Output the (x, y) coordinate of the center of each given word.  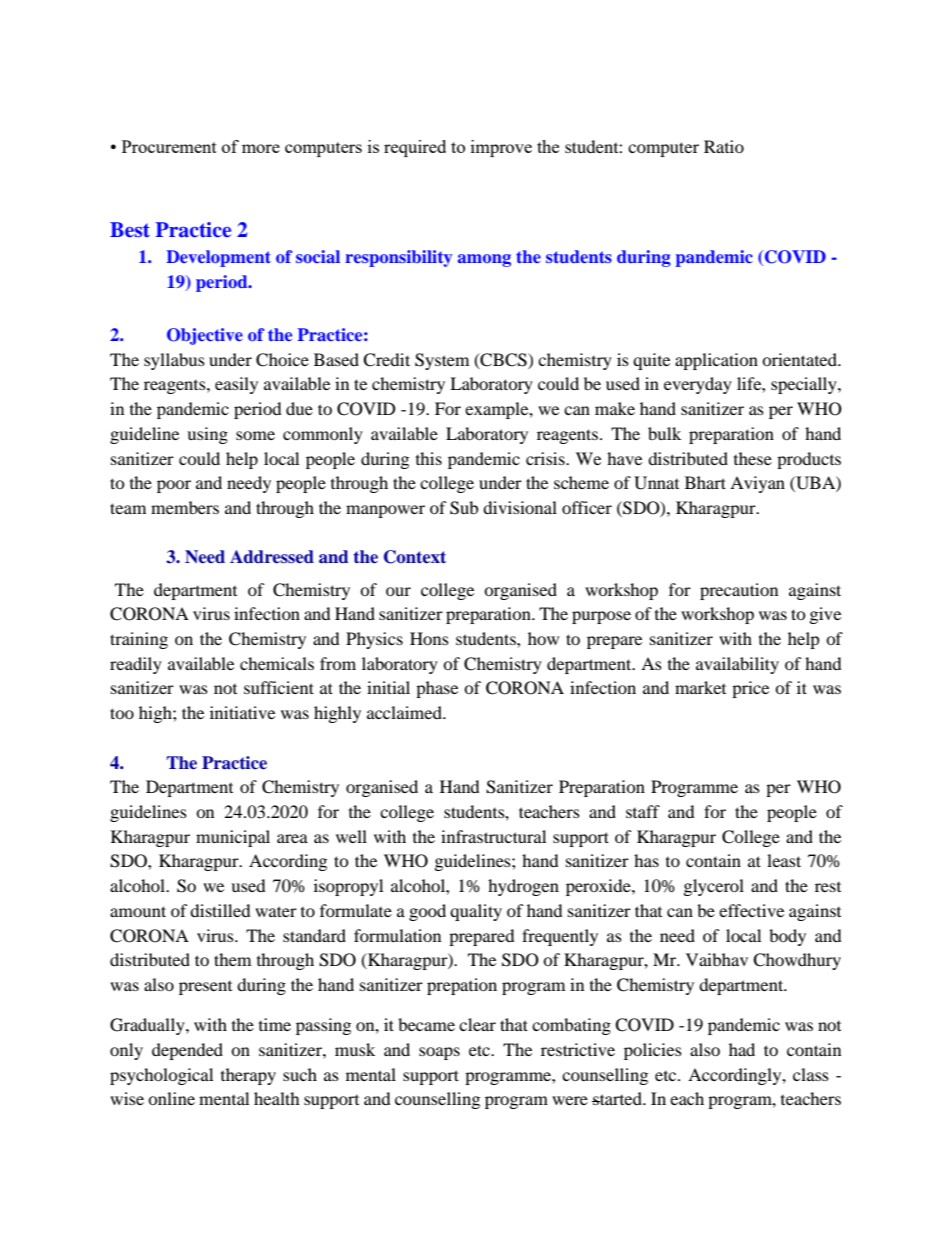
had (742, 1049)
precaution (739, 591)
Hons (429, 638)
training (139, 640)
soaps (439, 1053)
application (716, 361)
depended (187, 1051)
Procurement (169, 146)
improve (501, 148)
